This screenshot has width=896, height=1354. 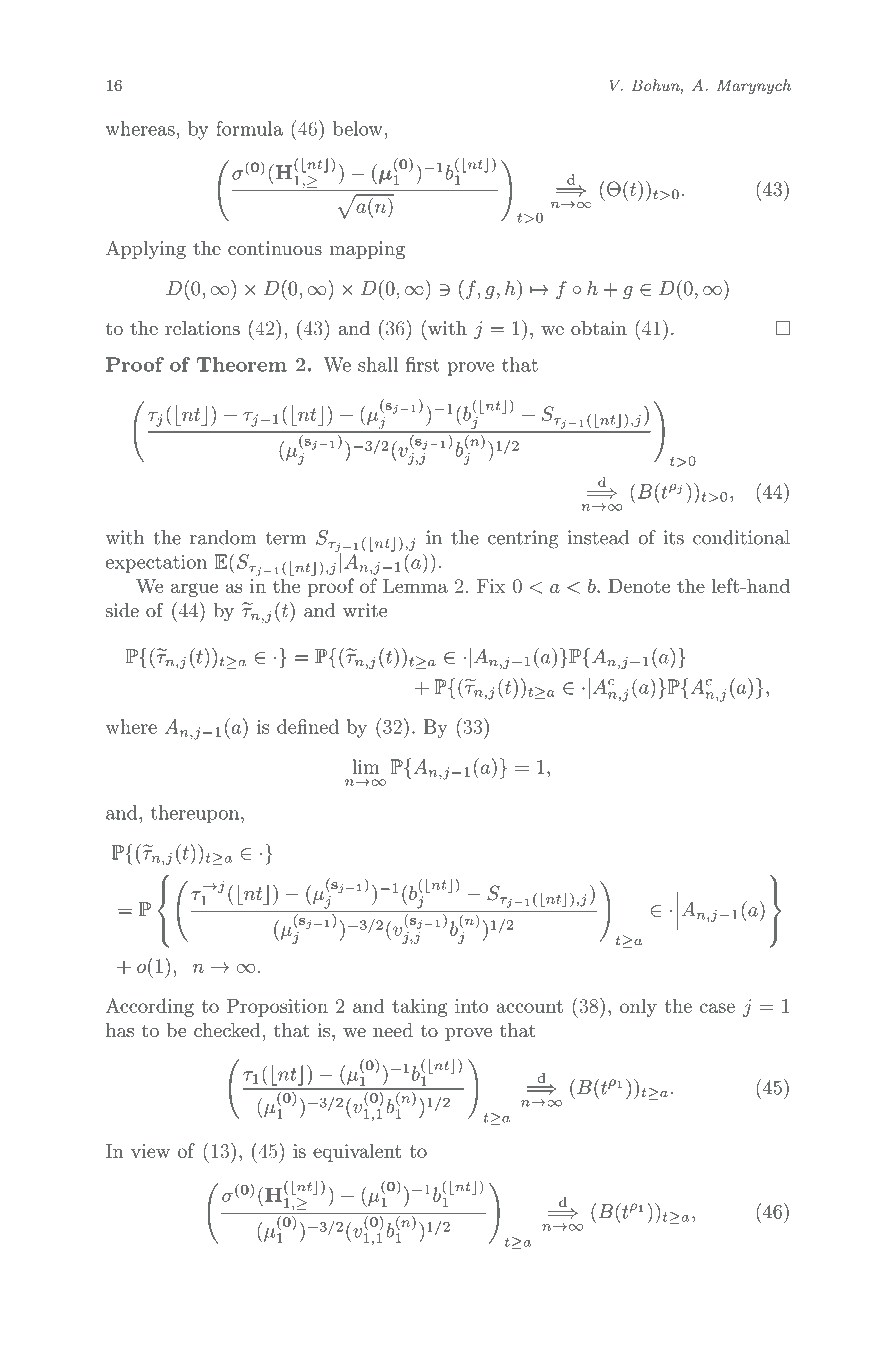 I want to click on view, so click(x=150, y=1151).
